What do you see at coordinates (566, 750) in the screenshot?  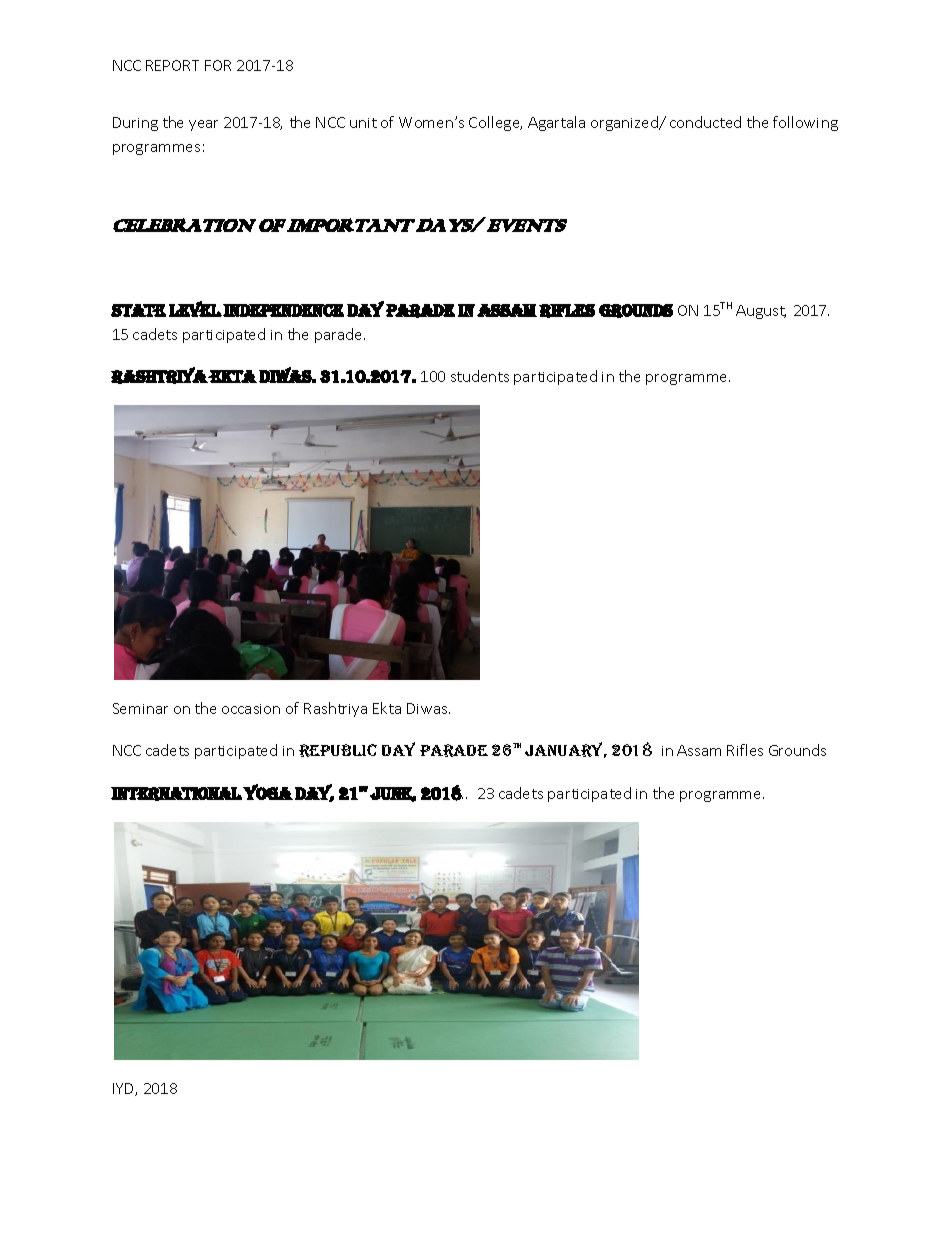 I see `January` at bounding box center [566, 750].
